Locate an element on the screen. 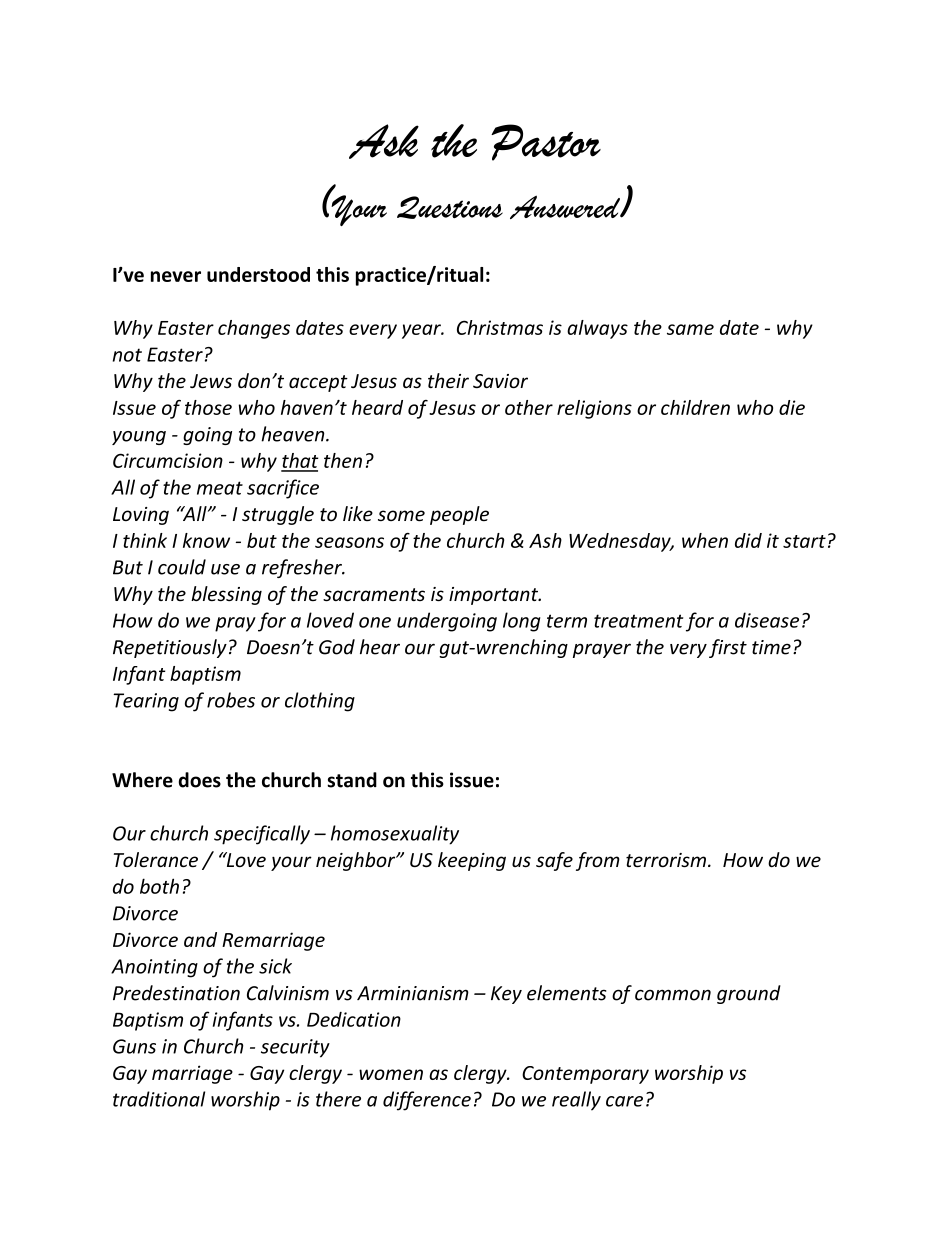  traditional is located at coordinates (159, 1099).
